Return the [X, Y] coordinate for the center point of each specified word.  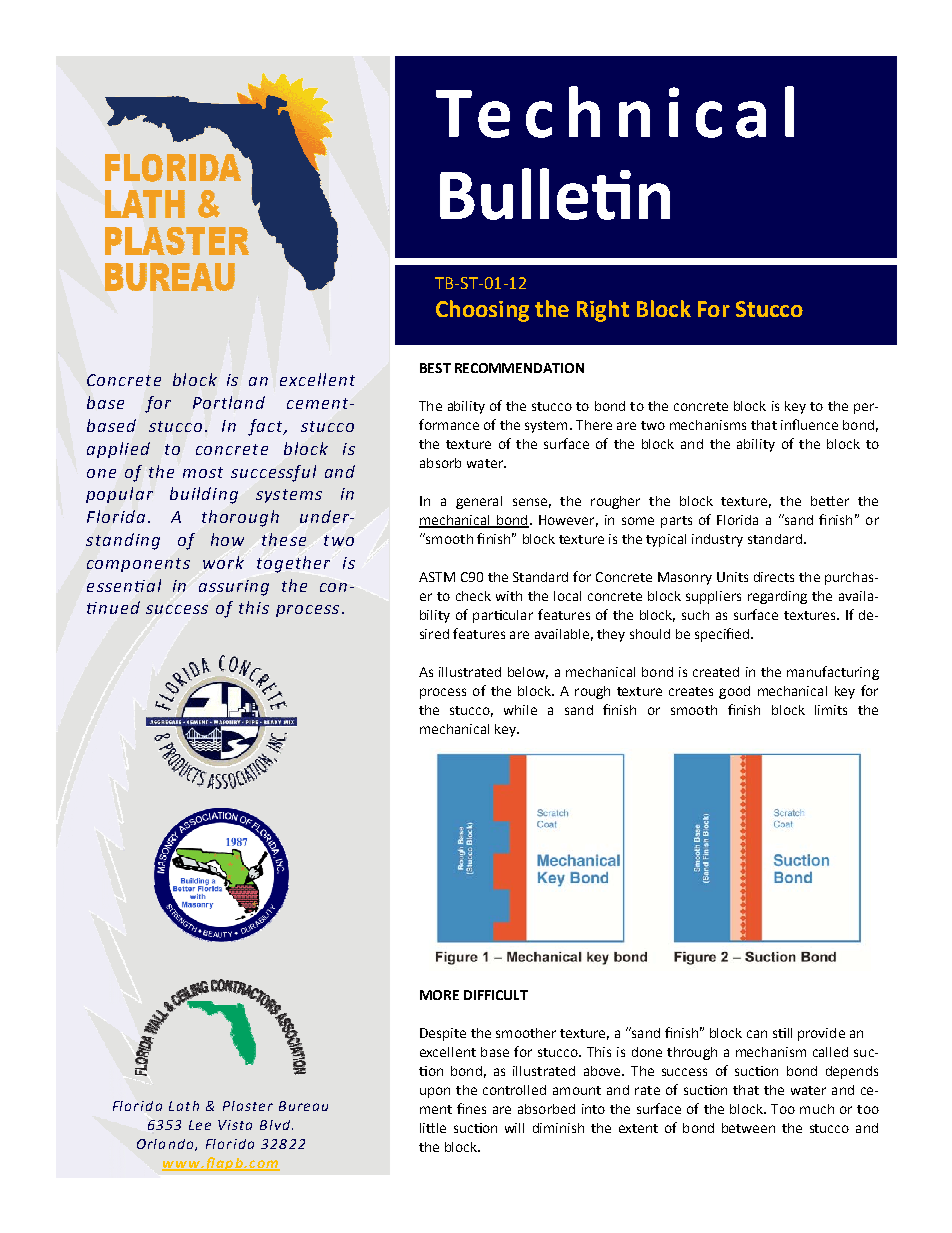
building [204, 495]
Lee [200, 1125]
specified [723, 635]
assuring [234, 588]
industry [717, 540]
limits [831, 710]
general [479, 502]
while [520, 710]
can [757, 1034]
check [473, 596]
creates [691, 691]
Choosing [482, 311]
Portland [229, 402]
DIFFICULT [496, 995]
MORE [439, 995]
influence [809, 424]
